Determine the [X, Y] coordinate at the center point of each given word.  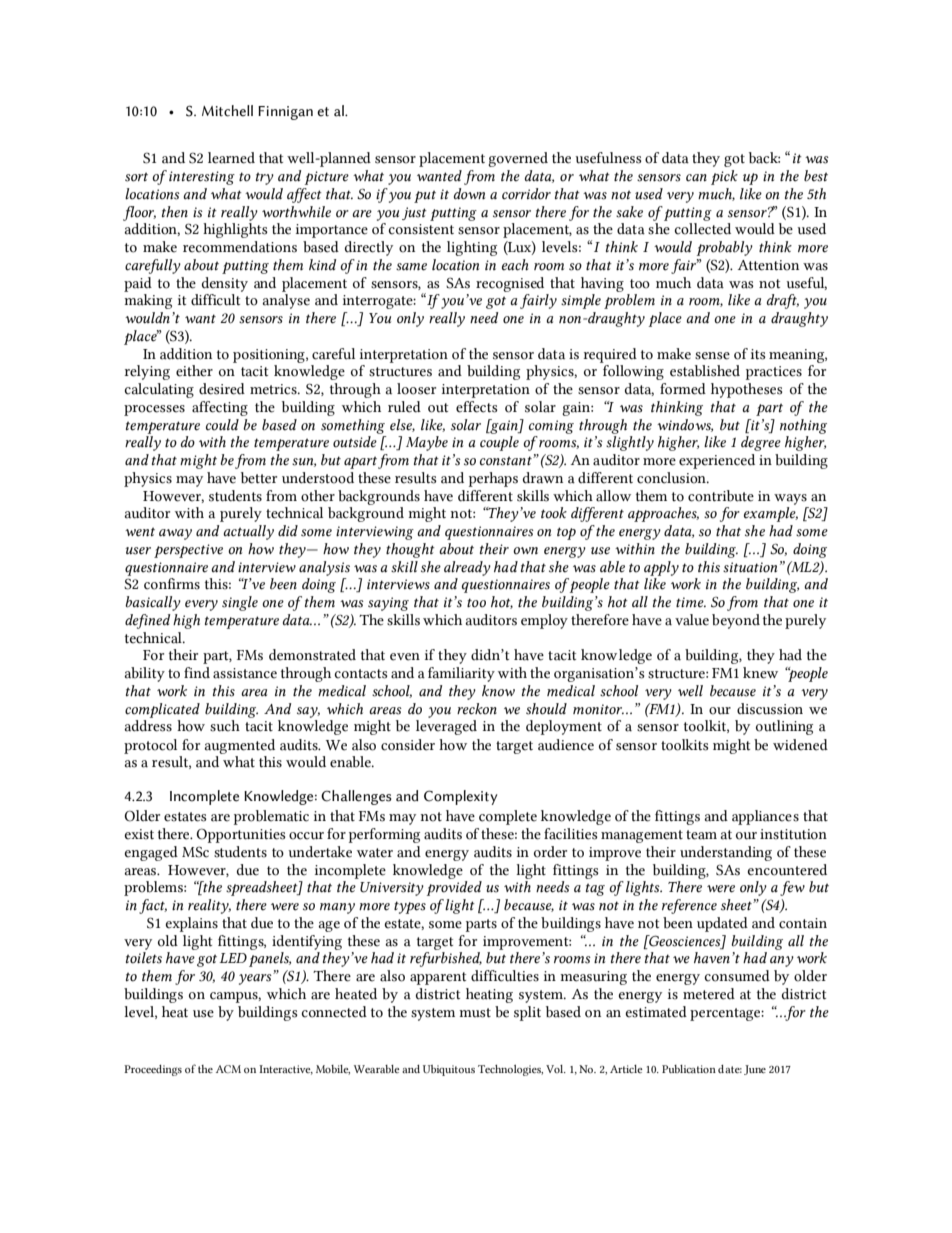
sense [712, 356]
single [240, 603]
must [475, 1013]
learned [231, 158]
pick [724, 177]
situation [750, 567]
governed [518, 159]
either [194, 371]
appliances [765, 817]
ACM [228, 1069]
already [467, 568]
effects [477, 407]
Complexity [461, 797]
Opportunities [241, 835]
